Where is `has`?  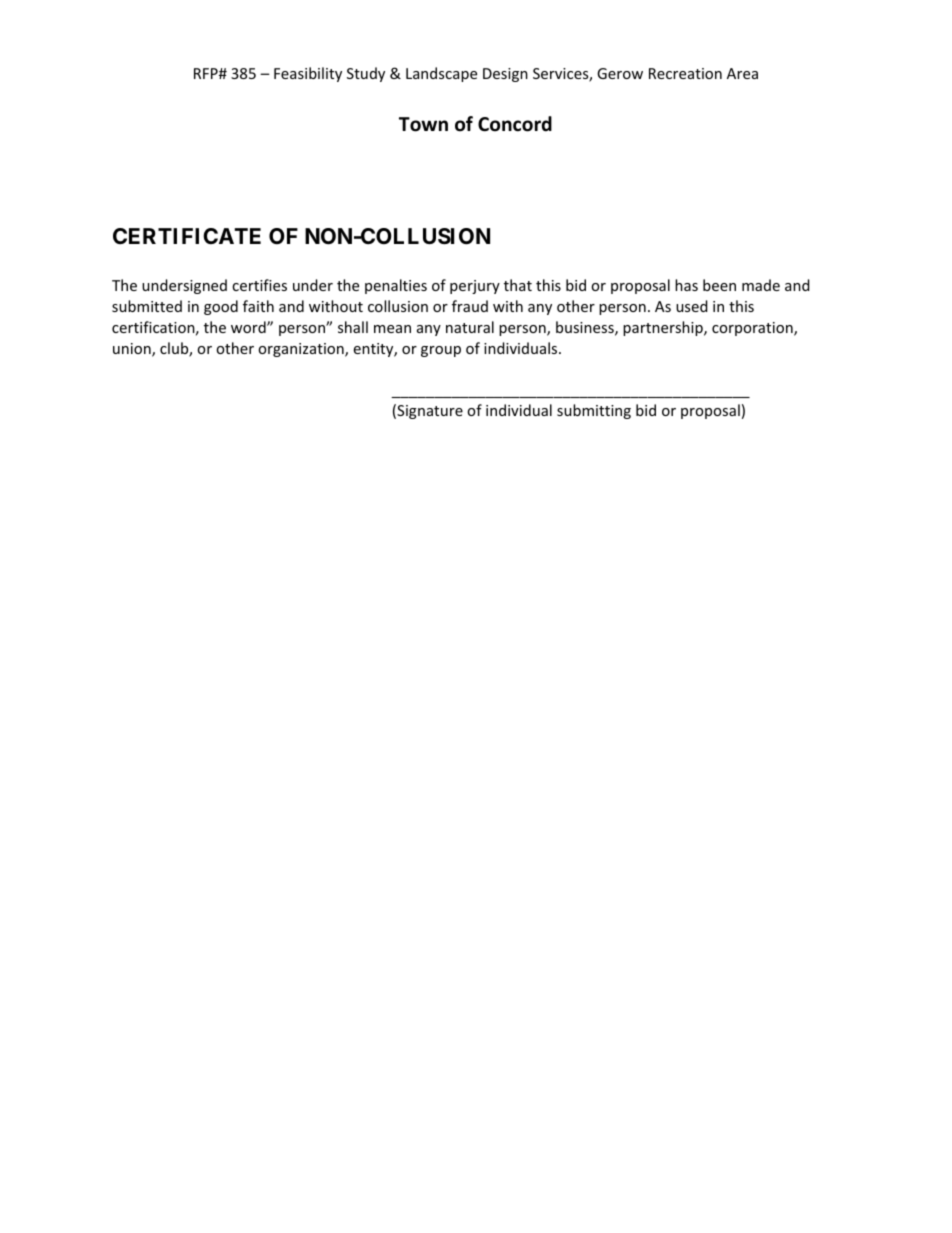 has is located at coordinates (686, 285).
